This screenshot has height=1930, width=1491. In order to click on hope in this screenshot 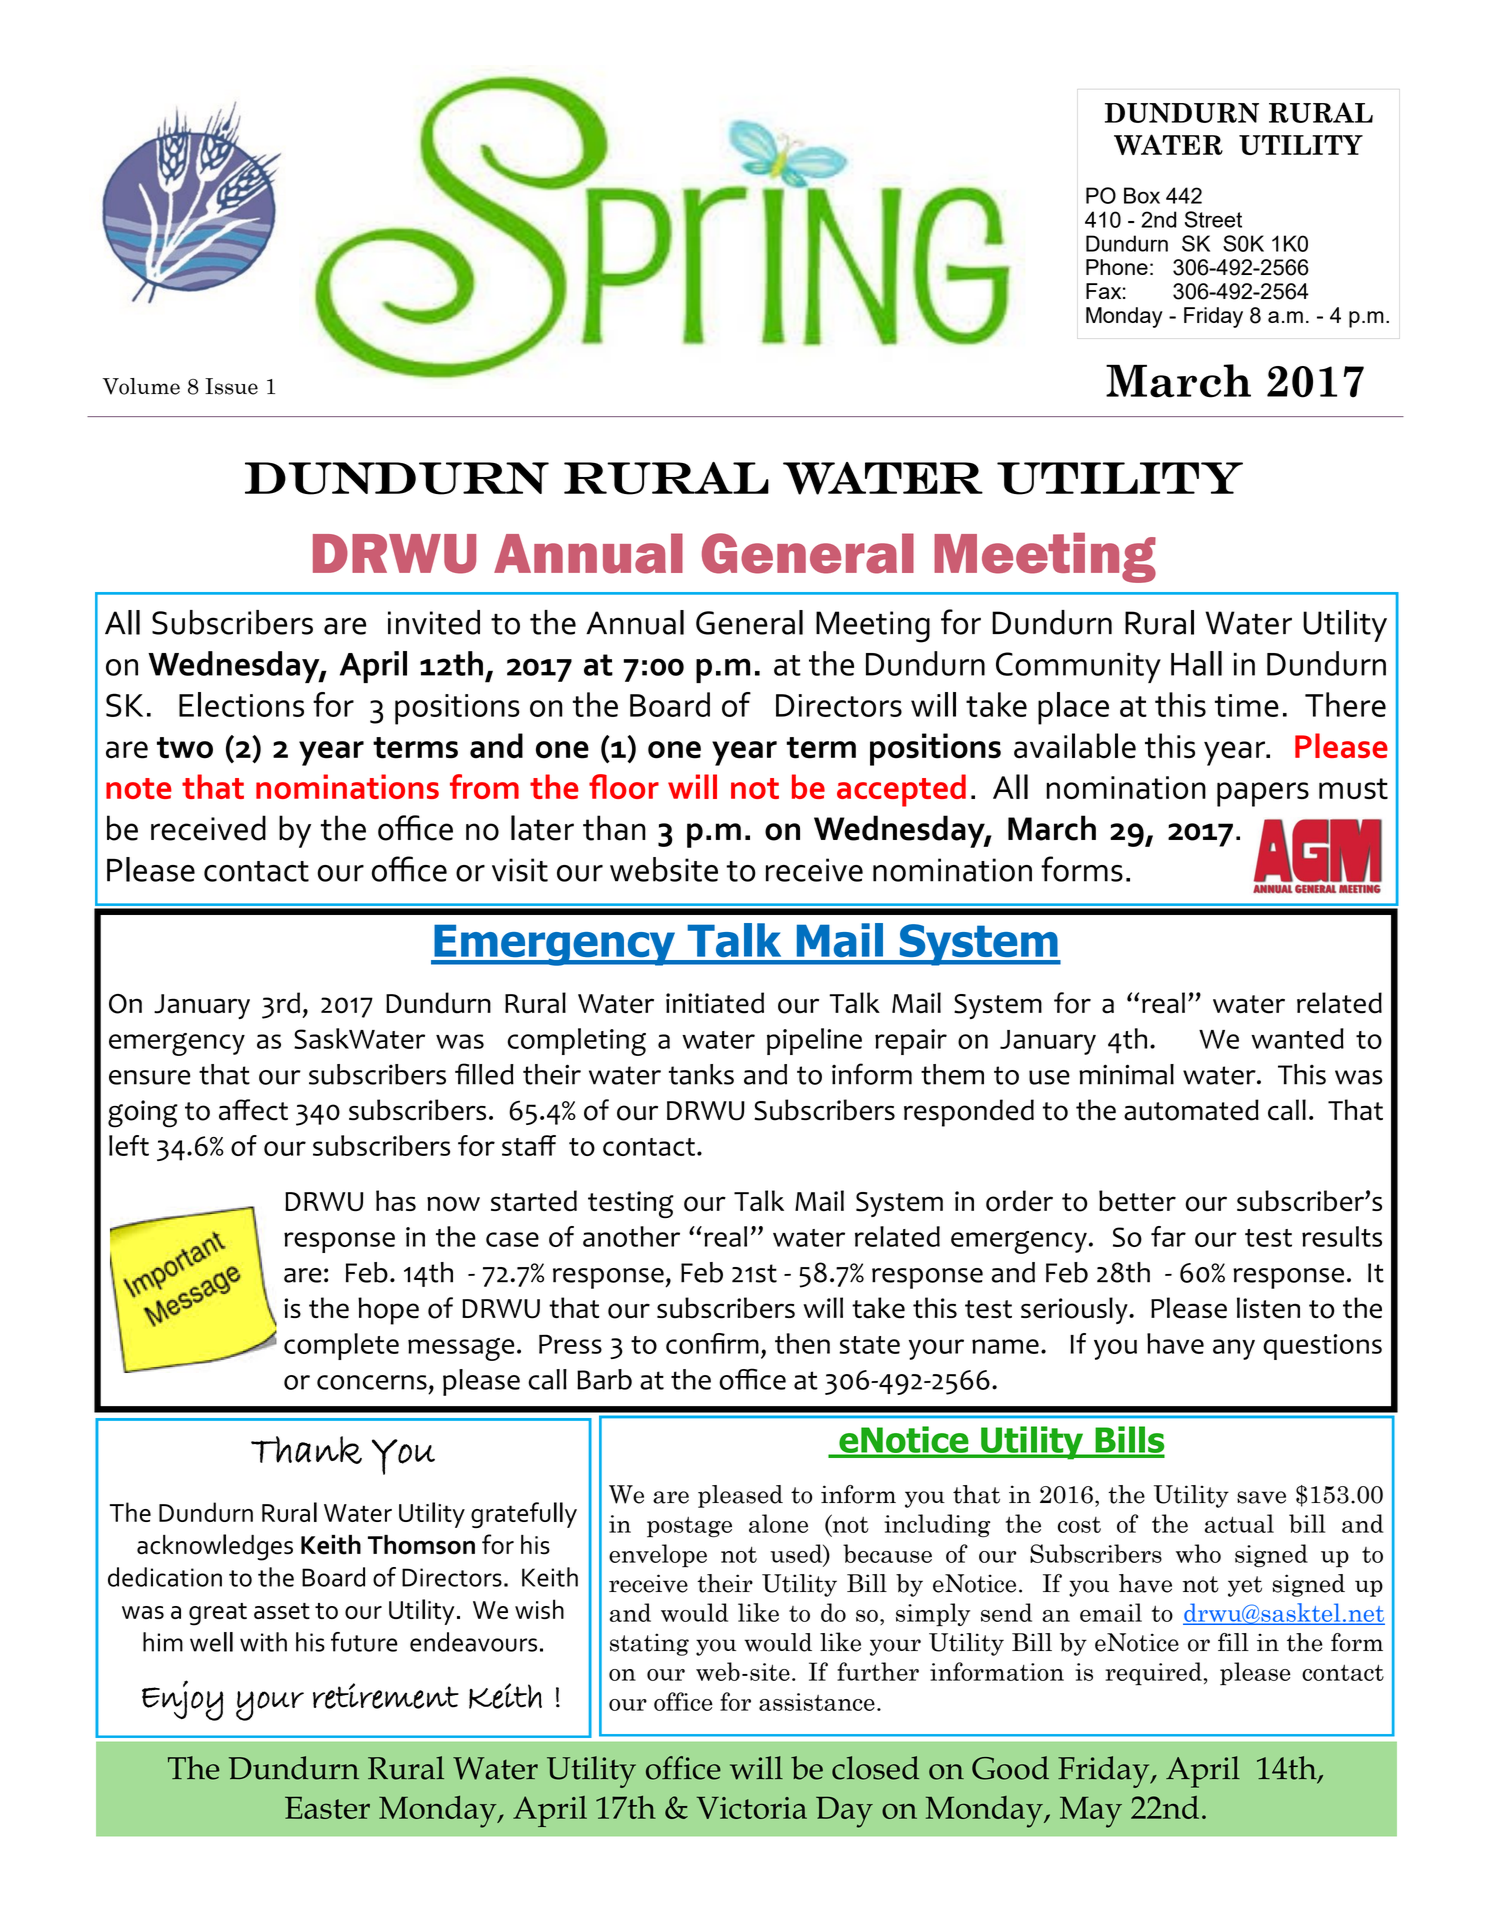, I will do `click(388, 1311)`.
